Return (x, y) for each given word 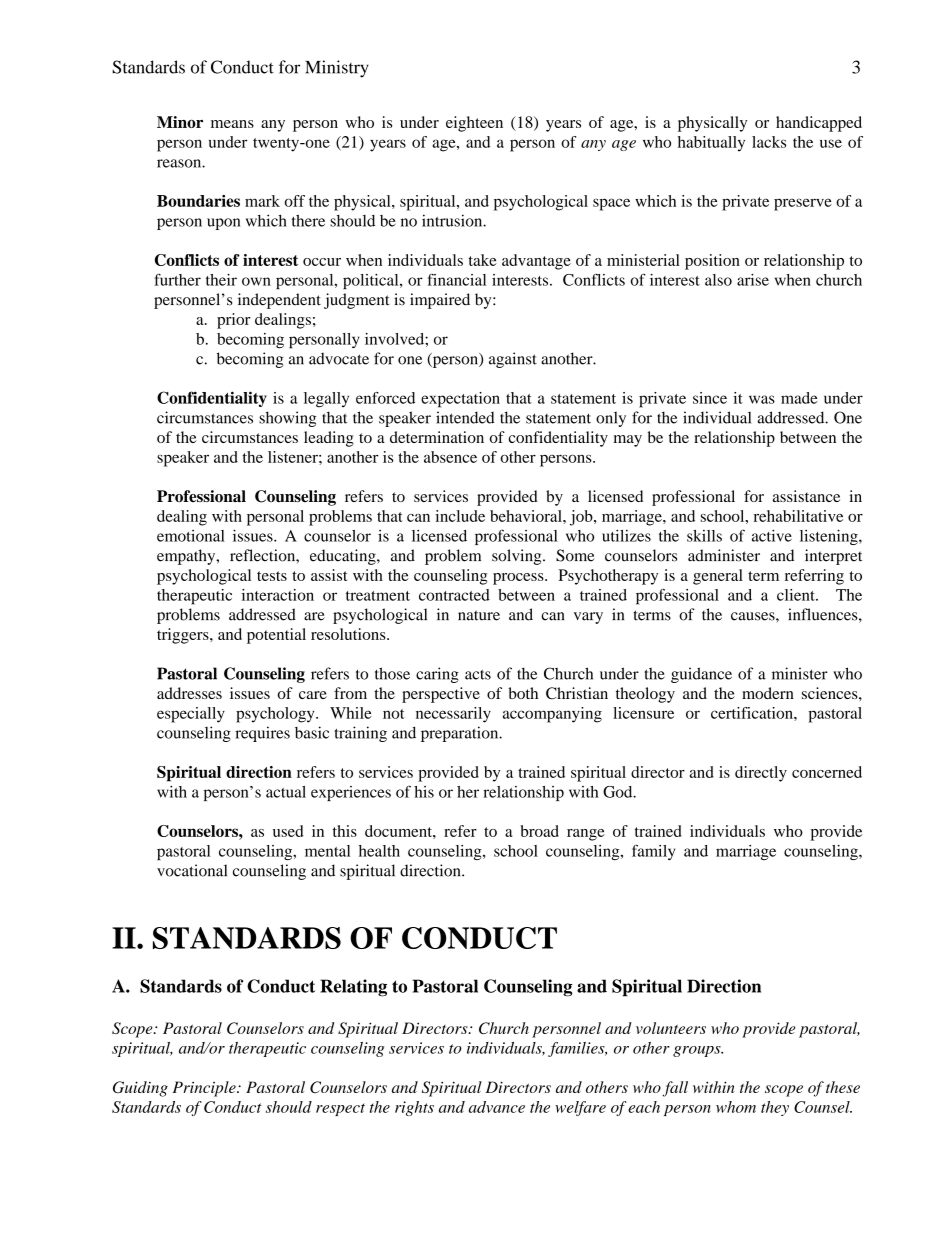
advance (497, 1107)
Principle (205, 1089)
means (232, 124)
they (775, 1108)
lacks (769, 142)
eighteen (474, 124)
